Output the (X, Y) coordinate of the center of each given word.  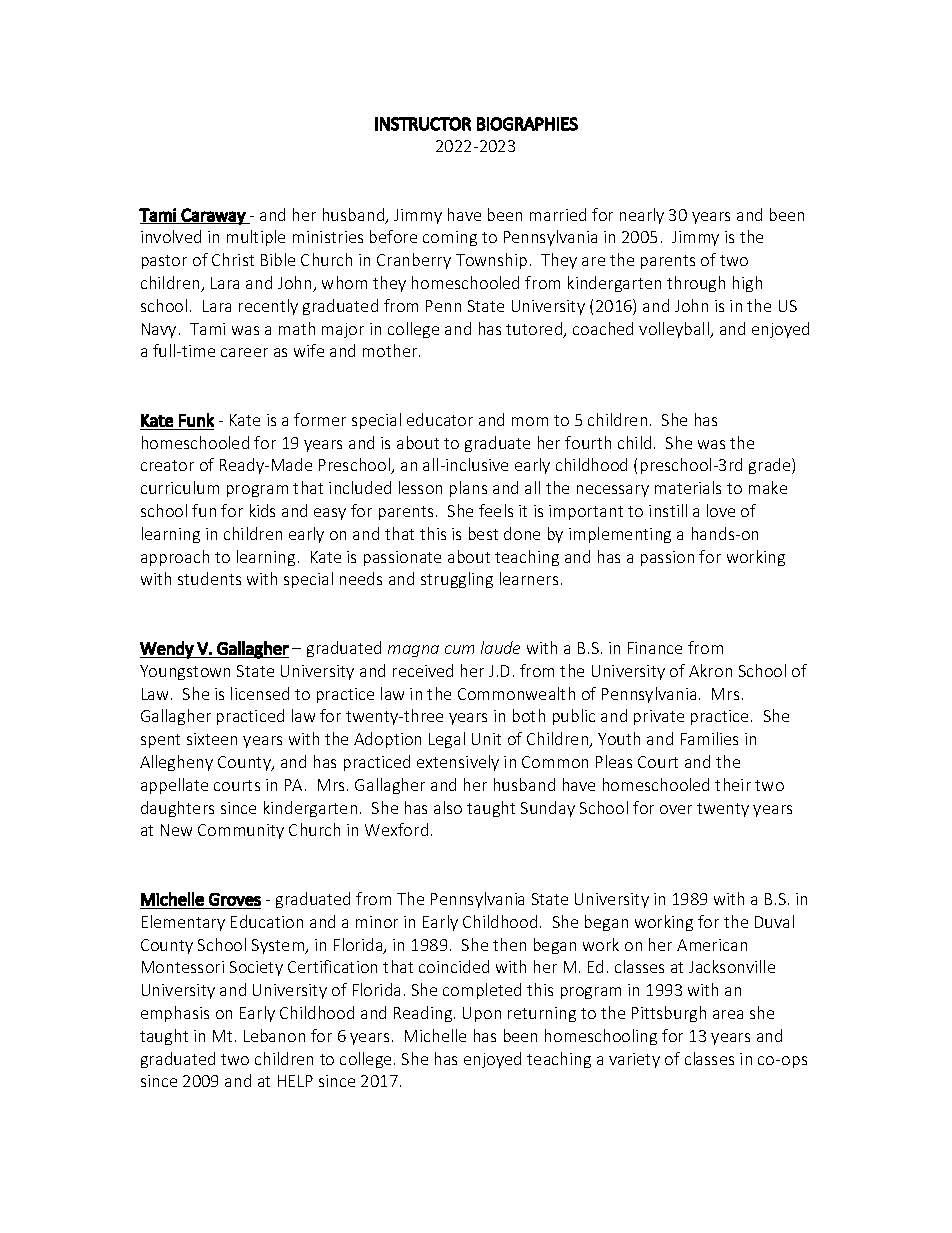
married (558, 214)
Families (709, 738)
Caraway (213, 216)
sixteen (212, 739)
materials (688, 487)
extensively (458, 763)
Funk (196, 420)
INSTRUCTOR (423, 124)
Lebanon (274, 1035)
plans (468, 489)
